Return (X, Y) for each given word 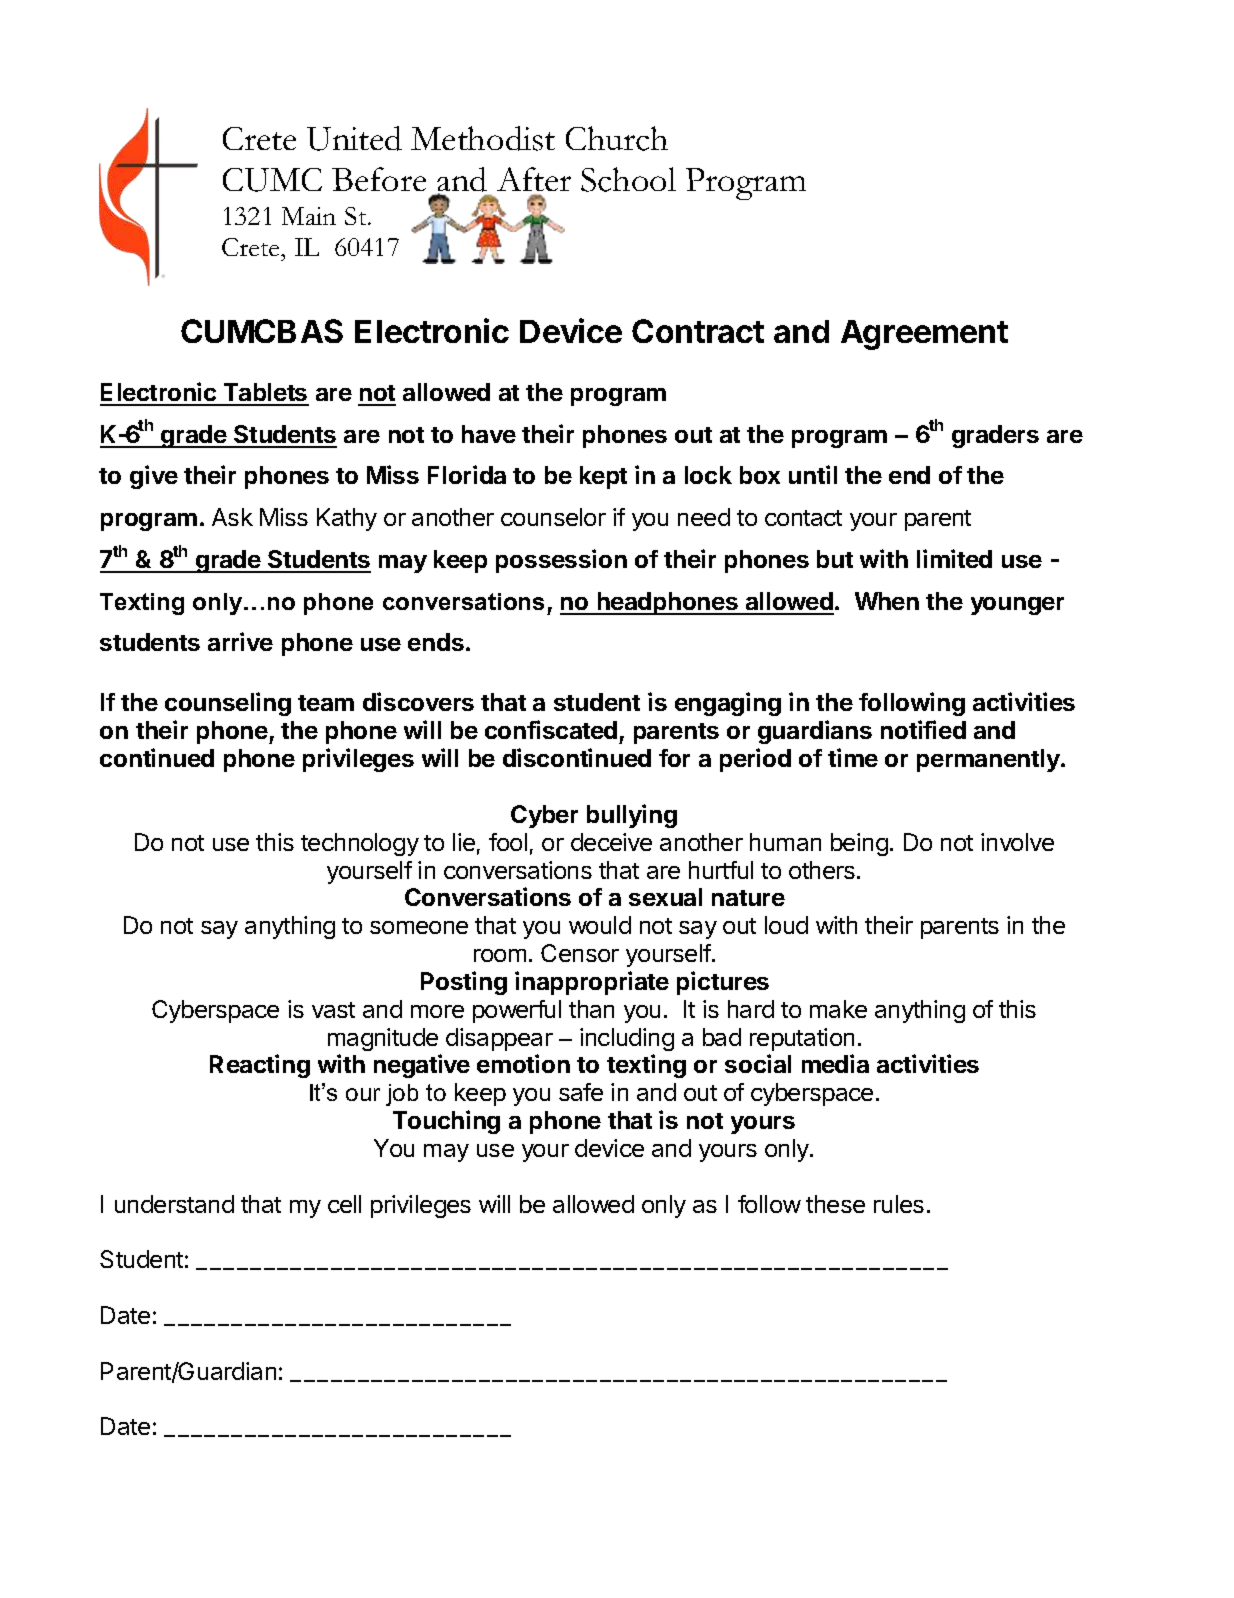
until (813, 474)
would (600, 925)
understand (174, 1204)
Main (309, 216)
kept (603, 477)
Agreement (924, 335)
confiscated (551, 729)
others (823, 870)
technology (360, 844)
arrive (240, 641)
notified (923, 729)
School (628, 179)
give (154, 477)
